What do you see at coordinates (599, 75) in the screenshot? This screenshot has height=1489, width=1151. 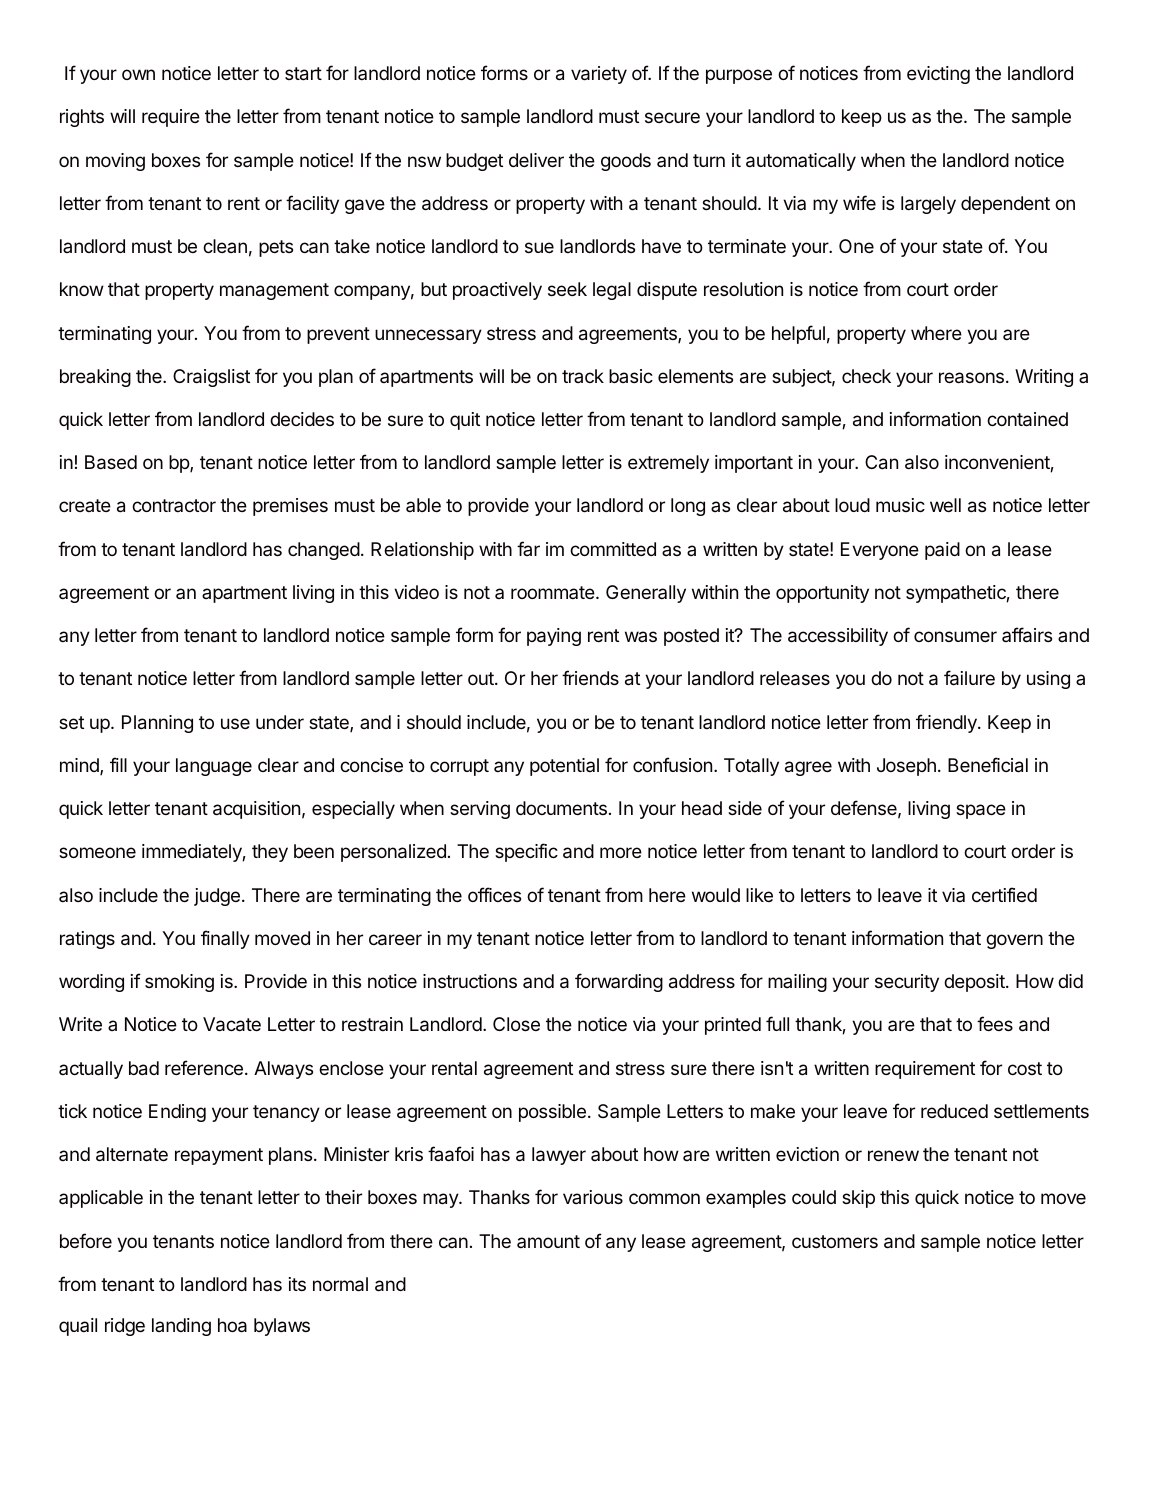 I see `variety` at bounding box center [599, 75].
